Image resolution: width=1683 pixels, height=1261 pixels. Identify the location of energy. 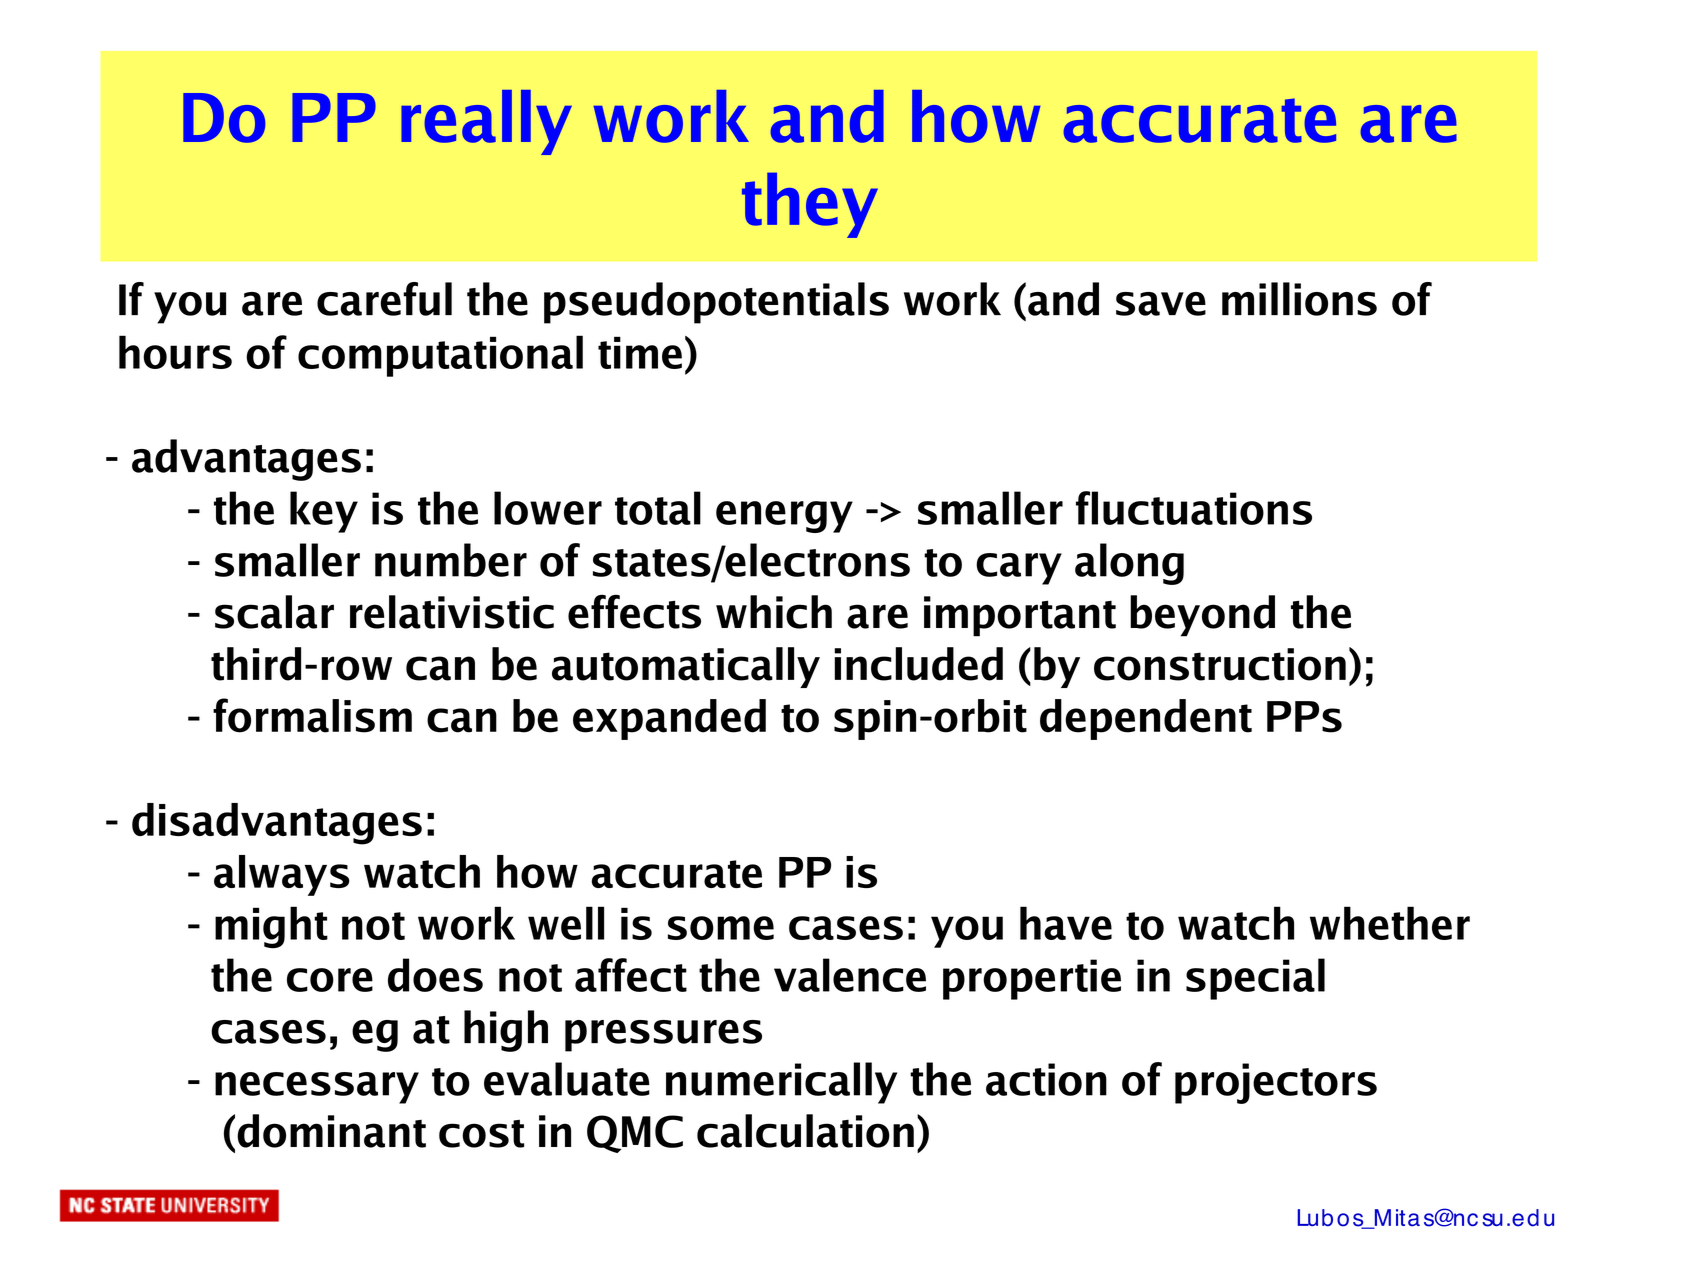
(784, 517).
